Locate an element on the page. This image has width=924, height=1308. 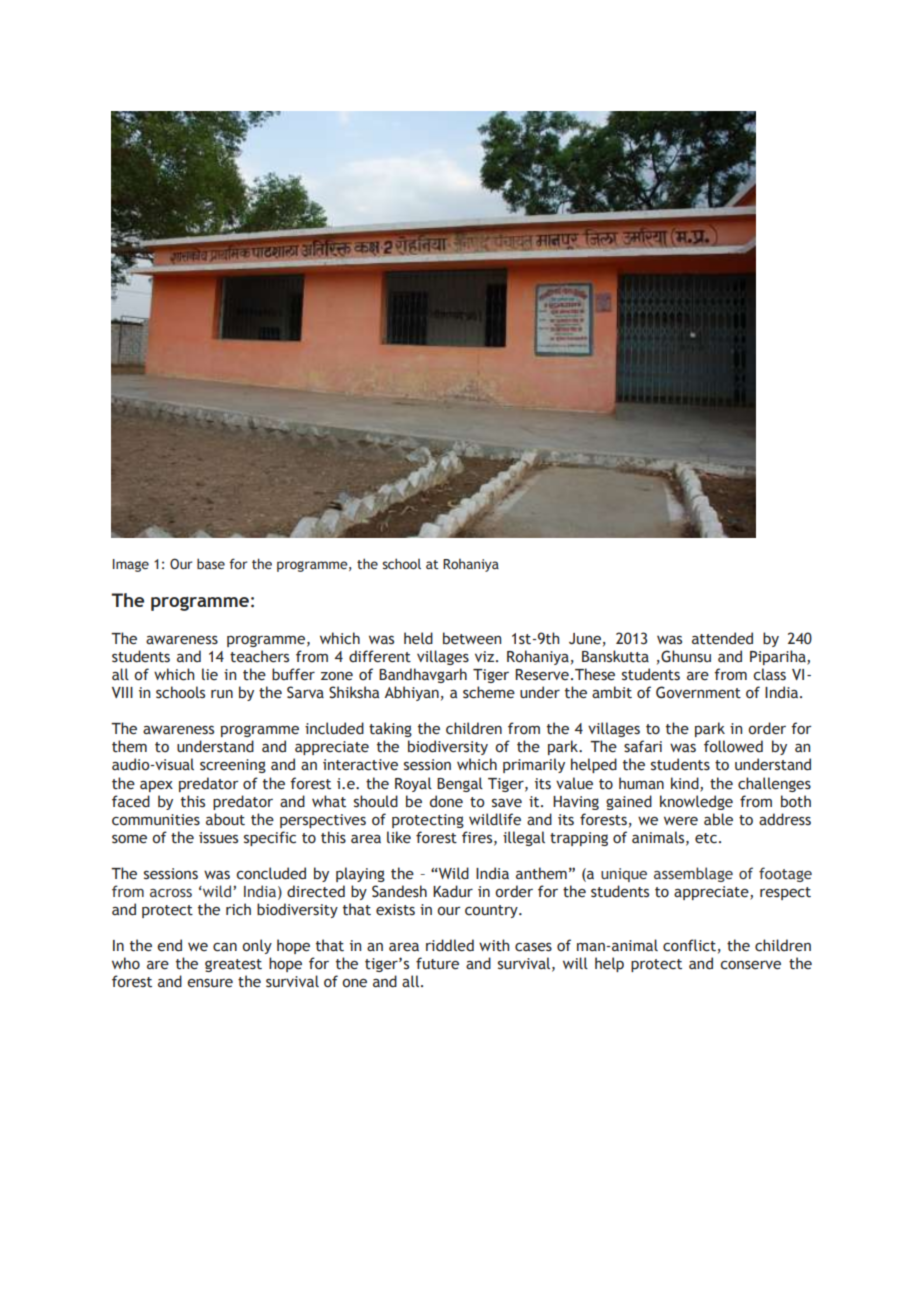
class is located at coordinates (769, 674).
